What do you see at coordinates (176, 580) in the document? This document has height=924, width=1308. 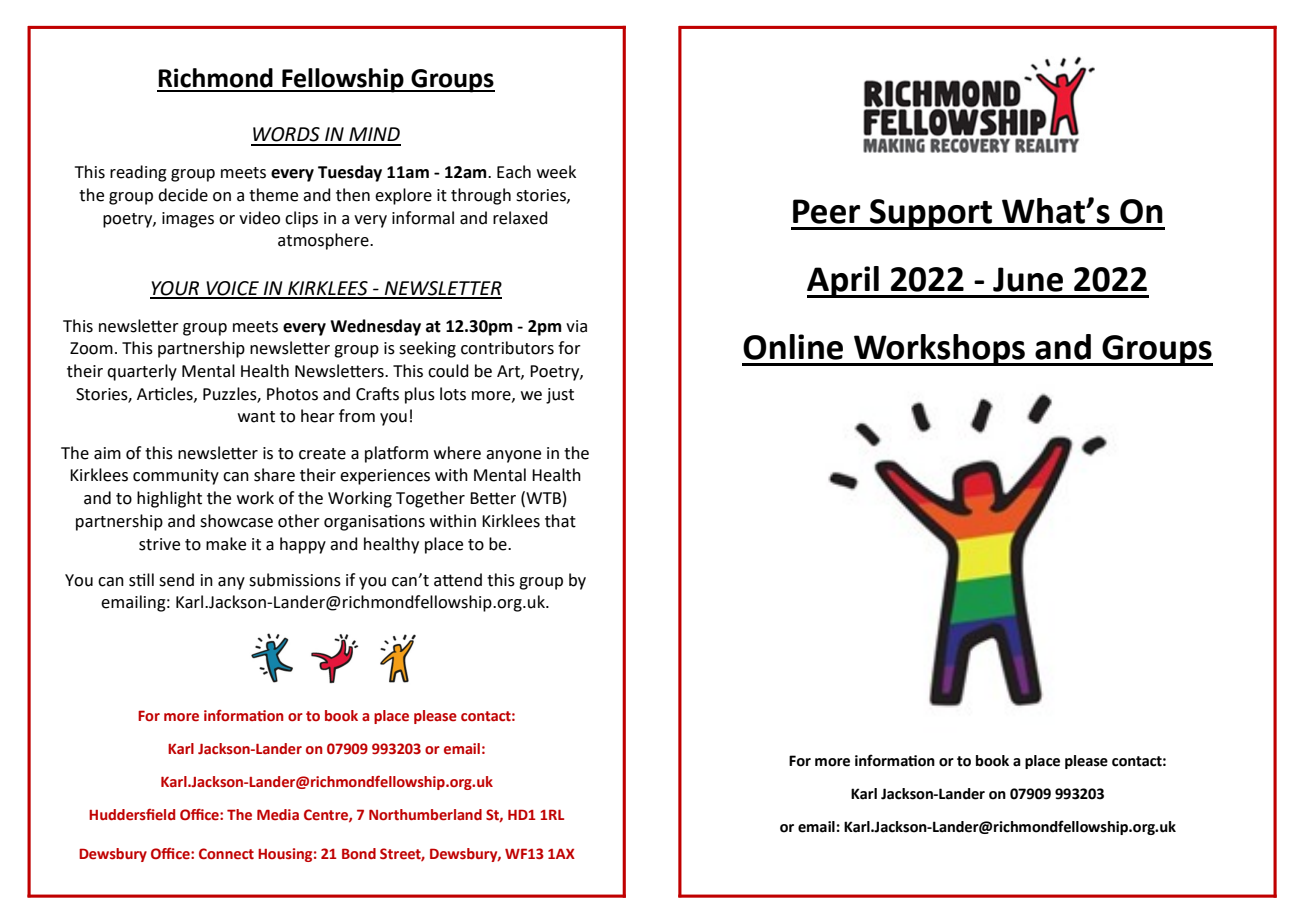 I see `send` at bounding box center [176, 580].
